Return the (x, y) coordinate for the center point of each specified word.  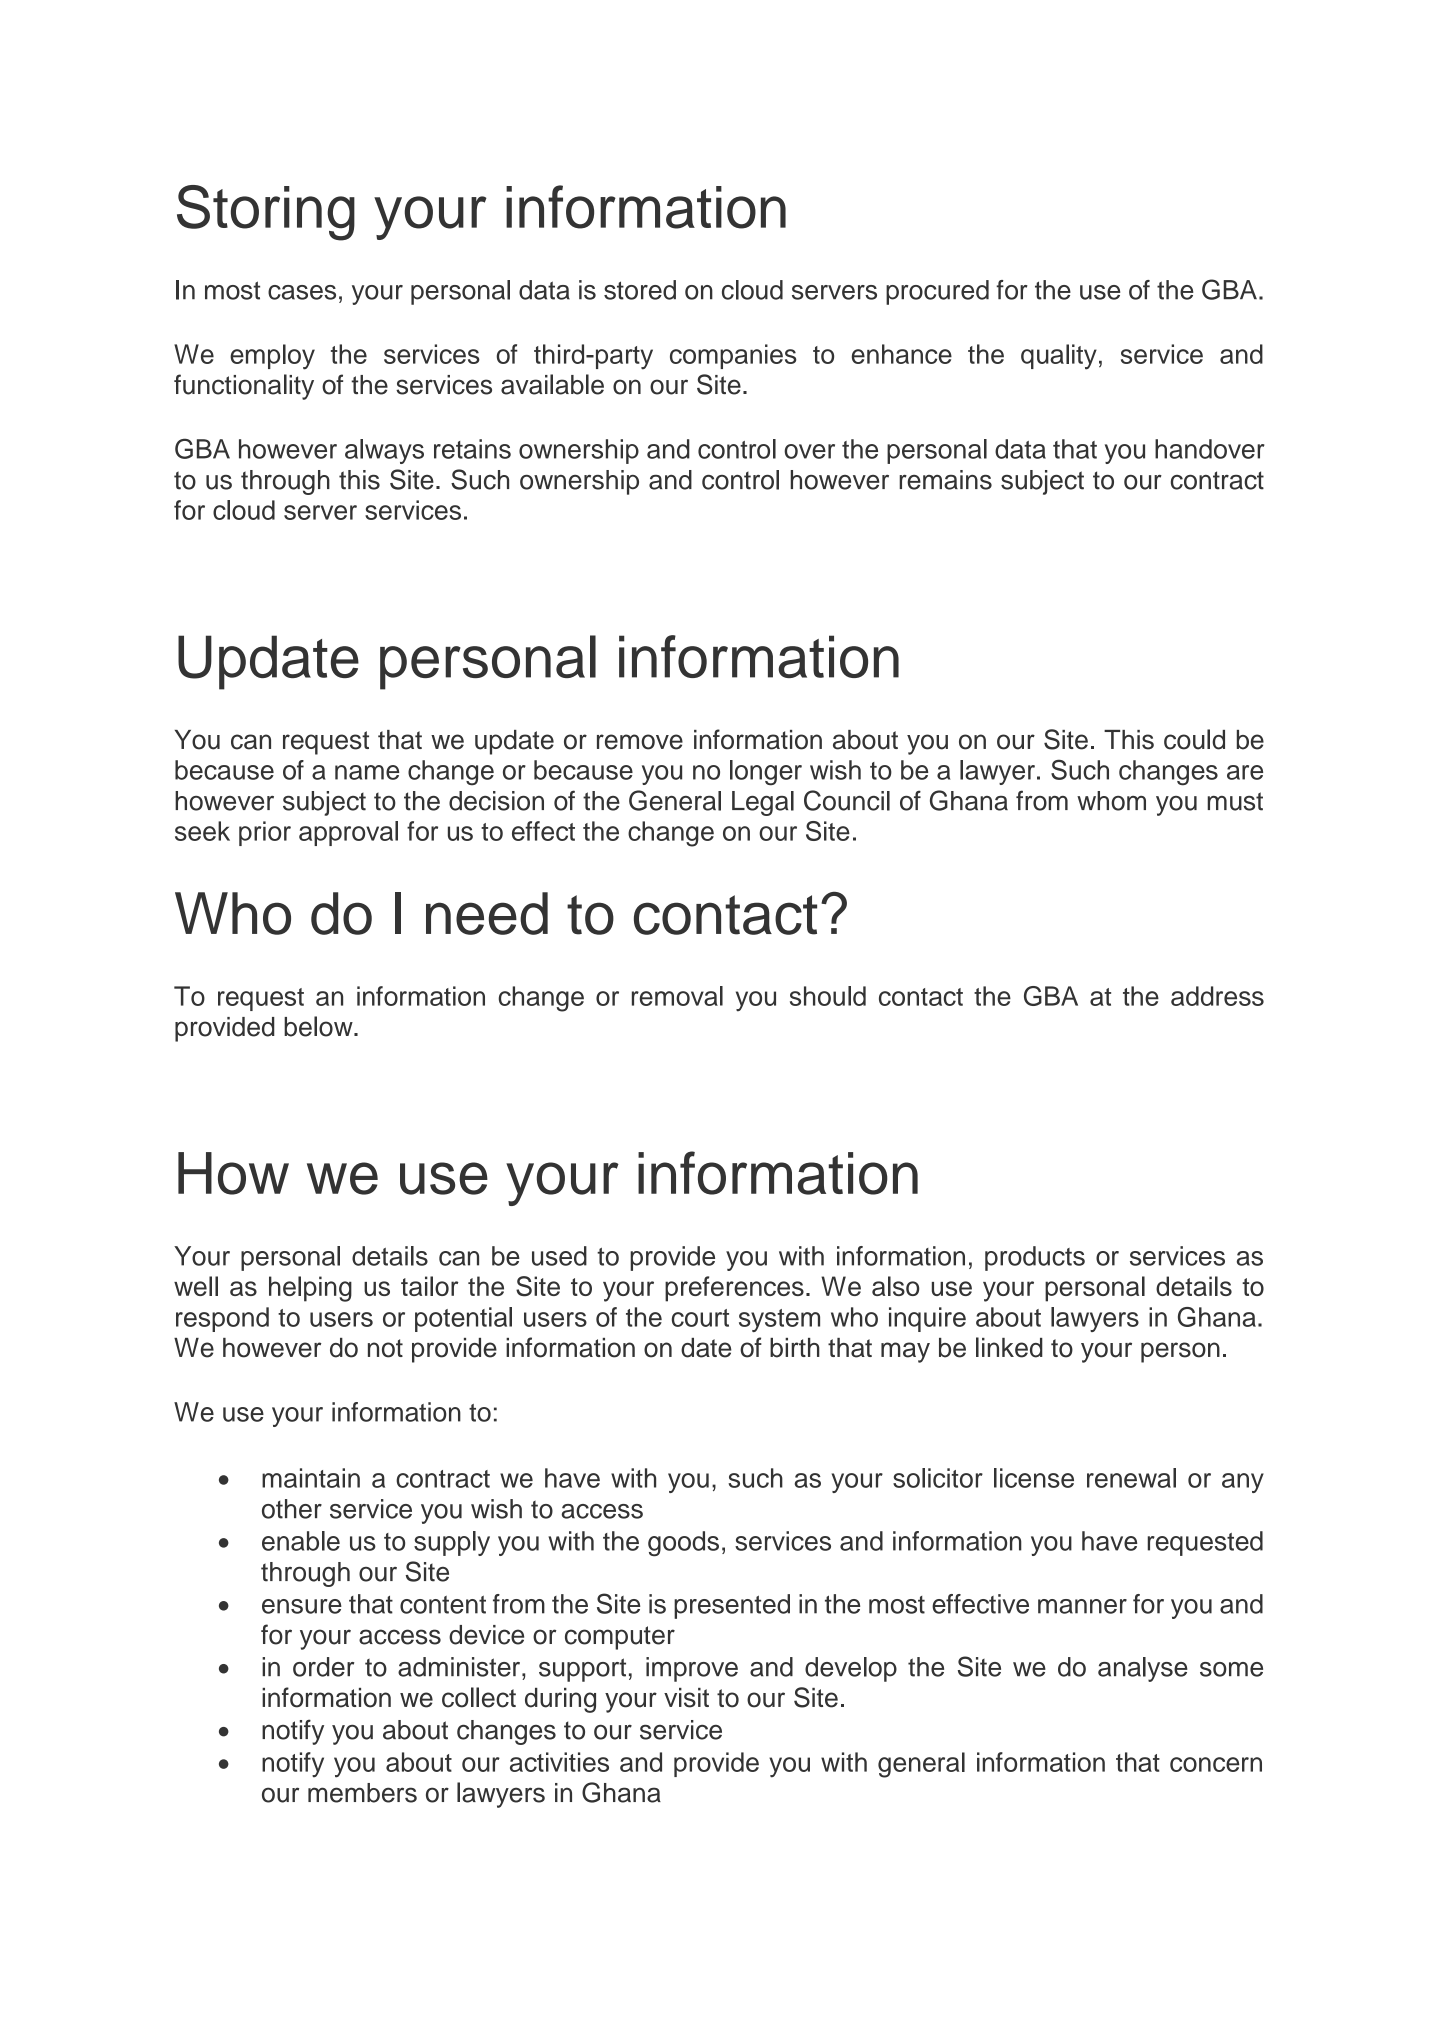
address (1217, 996)
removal (677, 996)
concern (1216, 1764)
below (319, 1026)
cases (302, 292)
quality (1059, 357)
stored (640, 290)
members (362, 1793)
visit (686, 1698)
